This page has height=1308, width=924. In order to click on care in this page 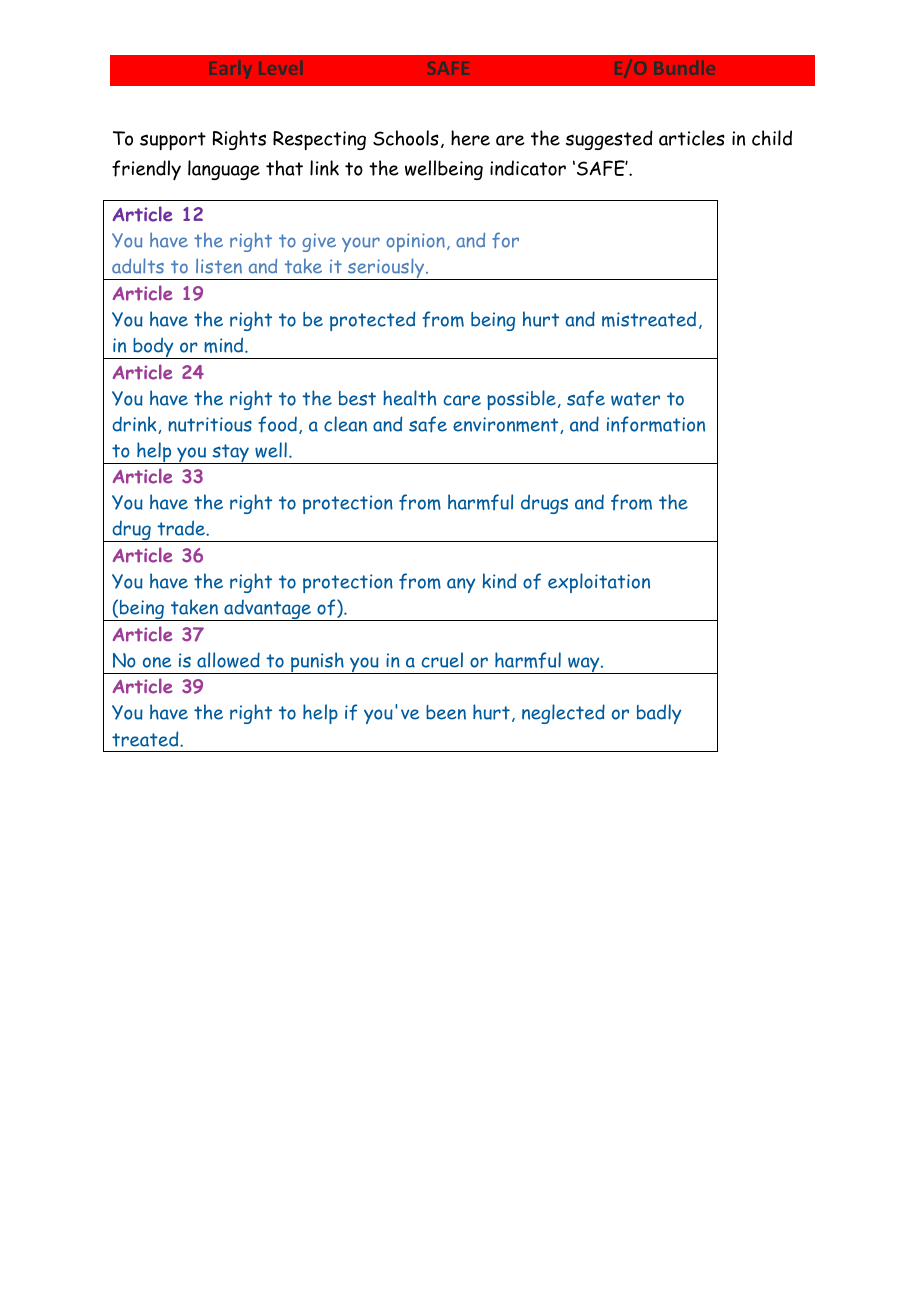, I will do `click(462, 400)`.
